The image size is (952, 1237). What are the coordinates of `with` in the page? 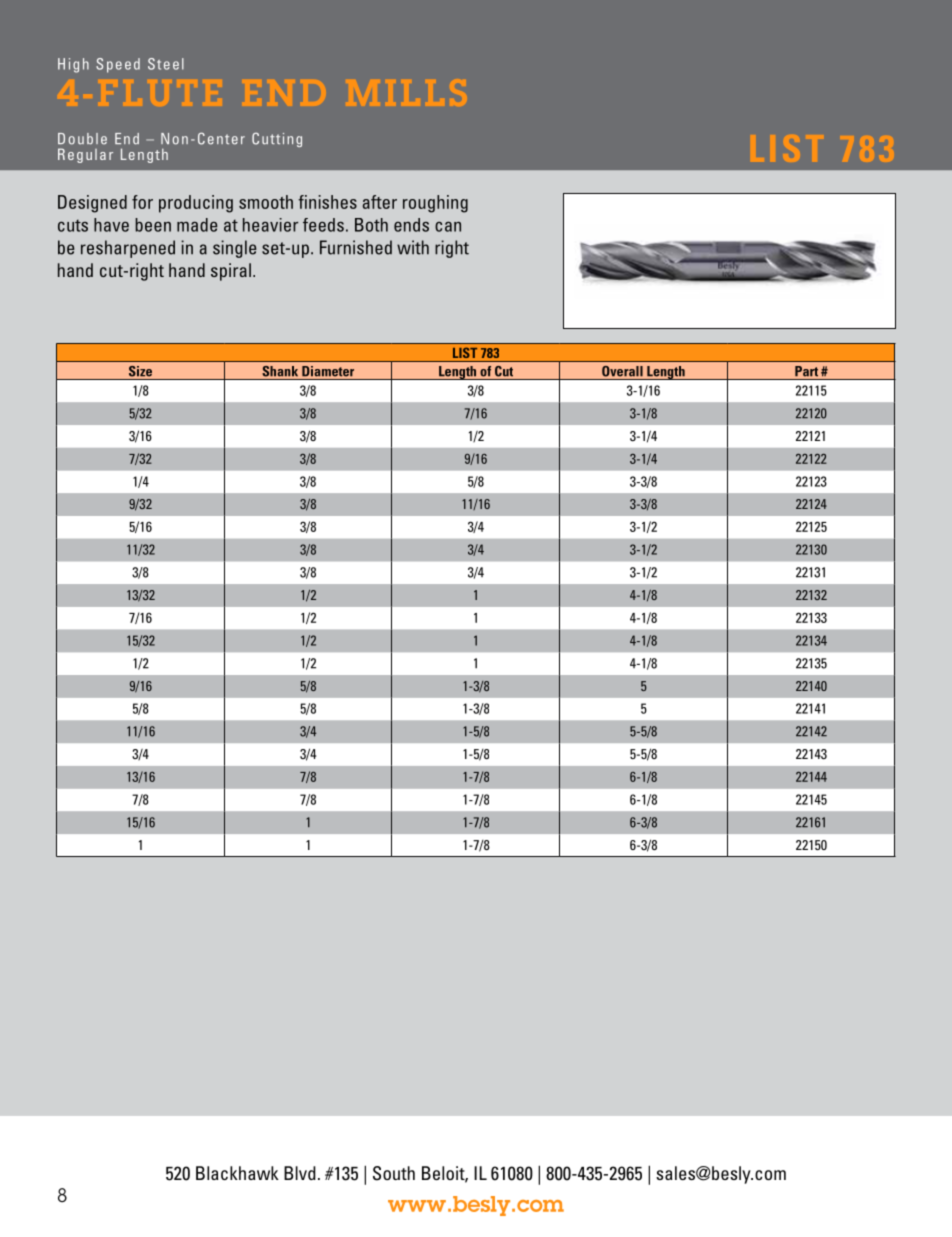 It's located at (413, 247).
